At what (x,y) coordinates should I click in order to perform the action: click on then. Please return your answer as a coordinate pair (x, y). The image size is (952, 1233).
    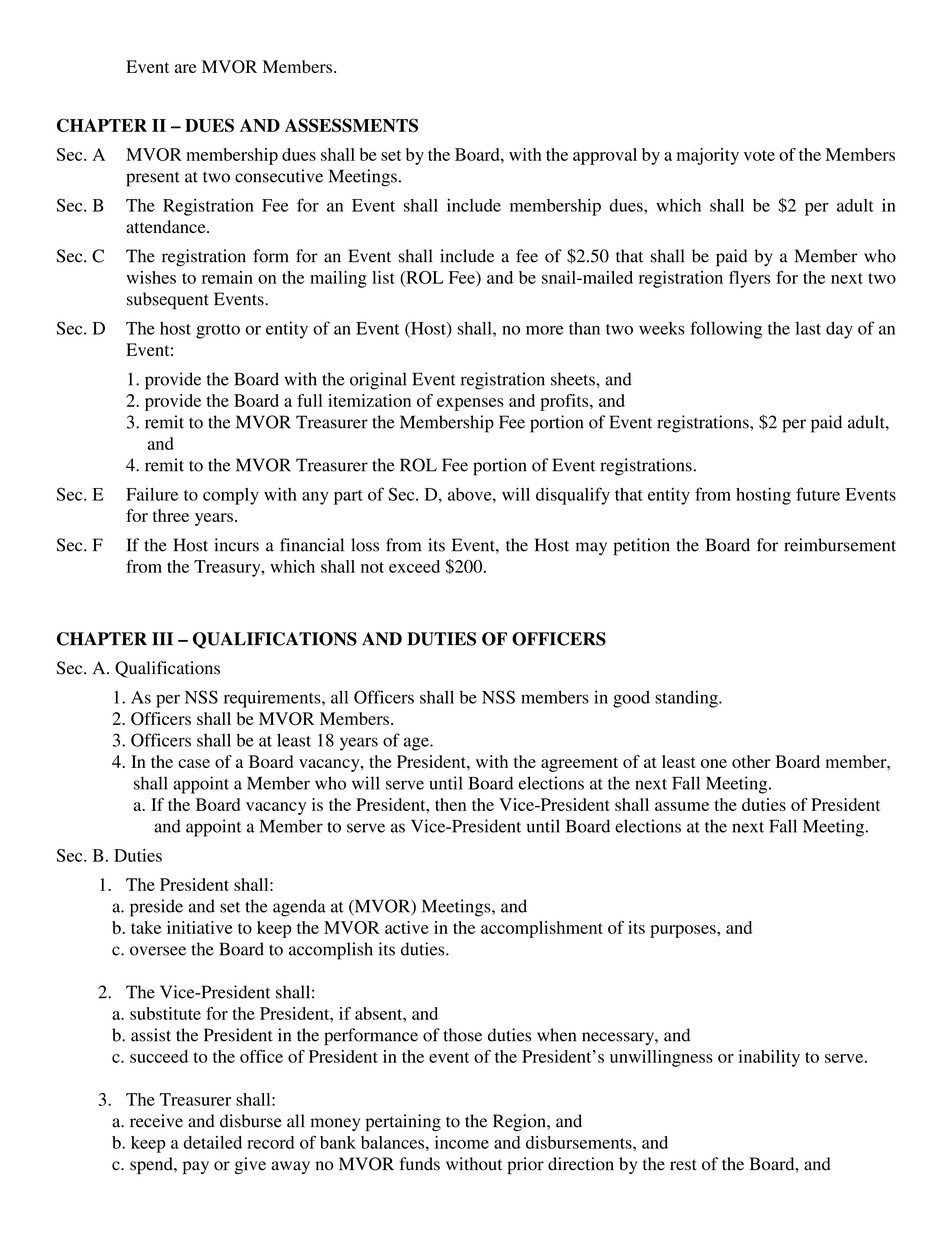
    Looking at the image, I should click on (450, 804).
